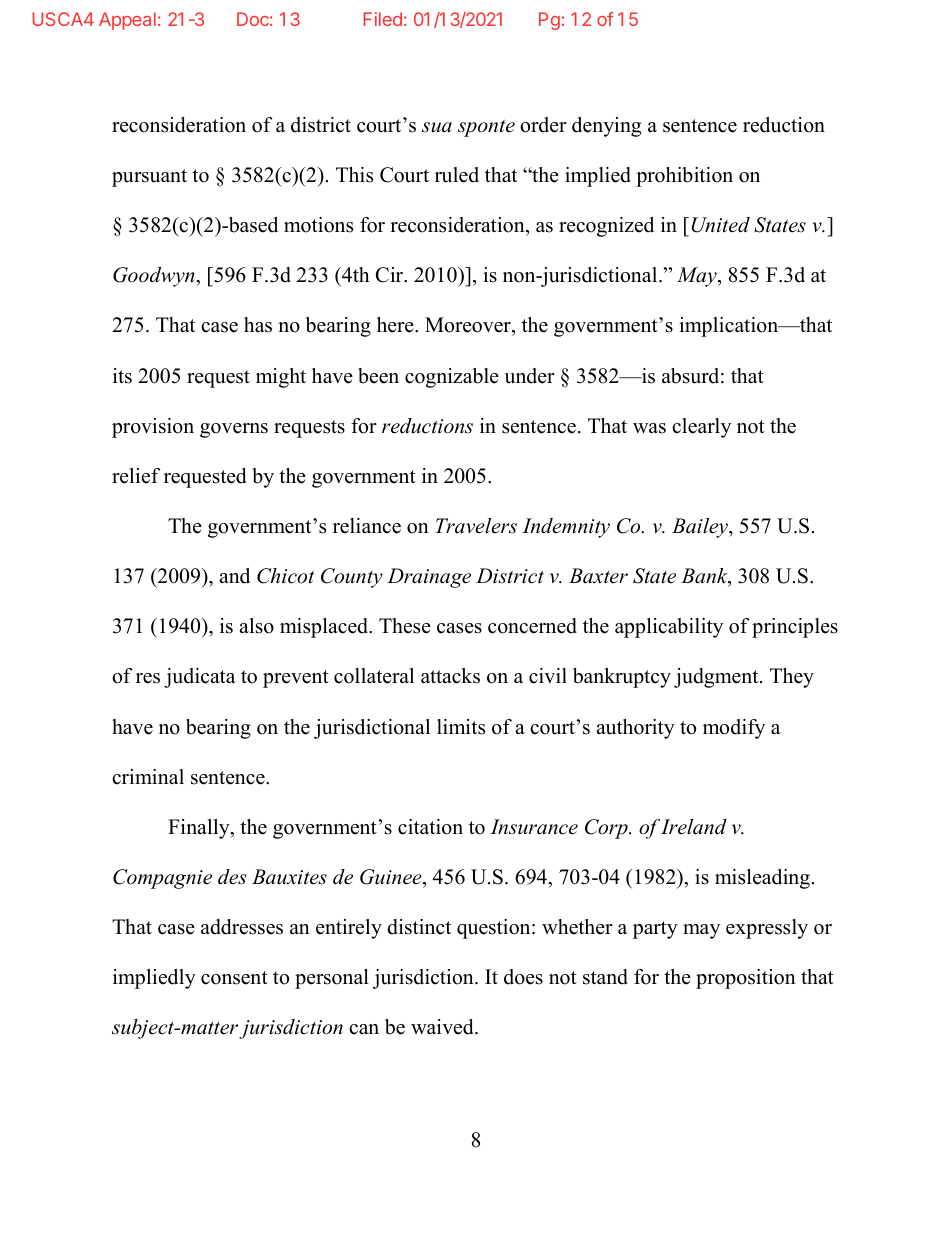 This screenshot has height=1233, width=952. I want to click on denying, so click(606, 127).
